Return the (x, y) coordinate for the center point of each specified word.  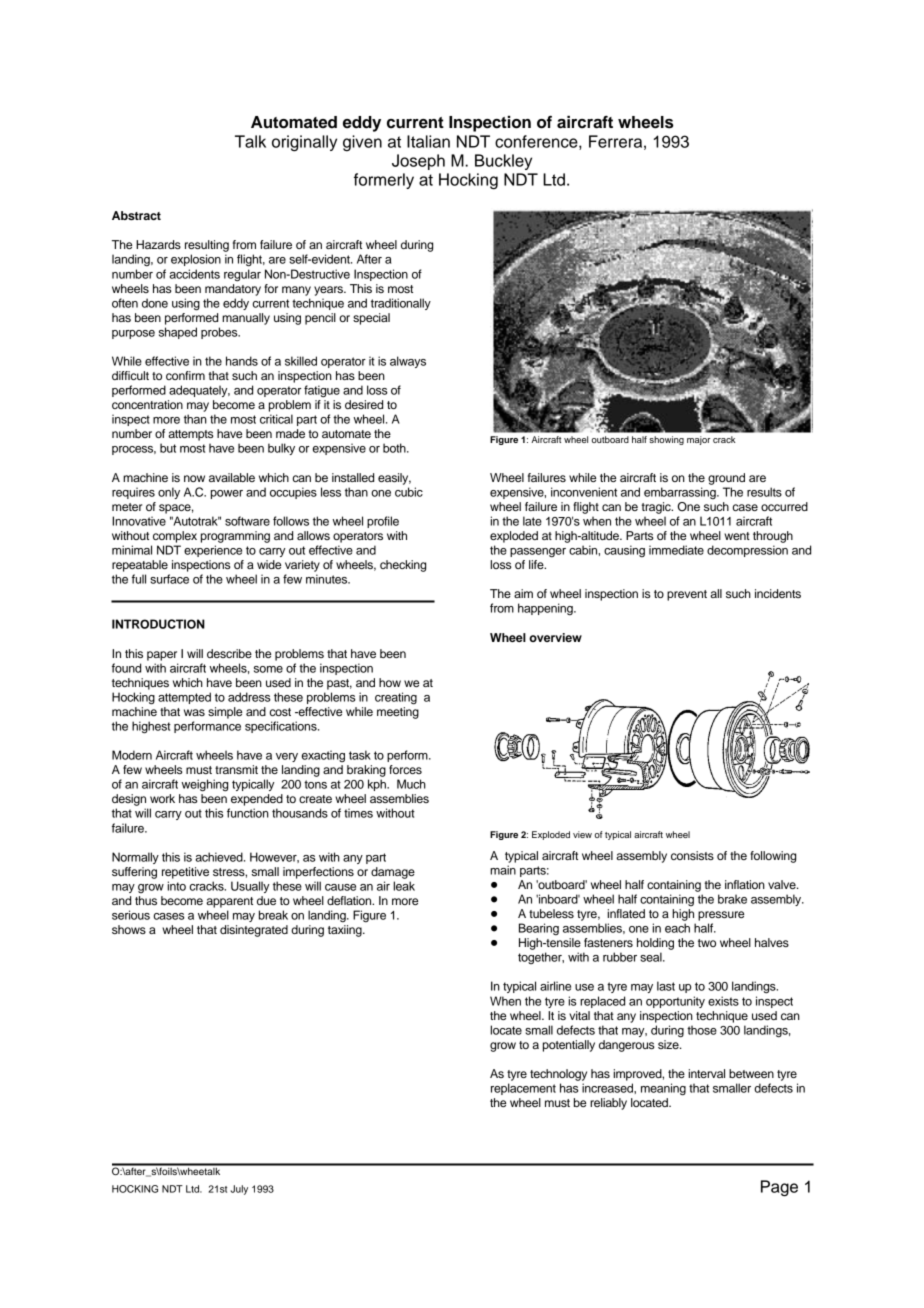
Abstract (136, 215)
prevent (687, 595)
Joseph (418, 162)
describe (229, 653)
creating (396, 698)
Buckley (503, 162)
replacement (523, 1089)
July (239, 1190)
